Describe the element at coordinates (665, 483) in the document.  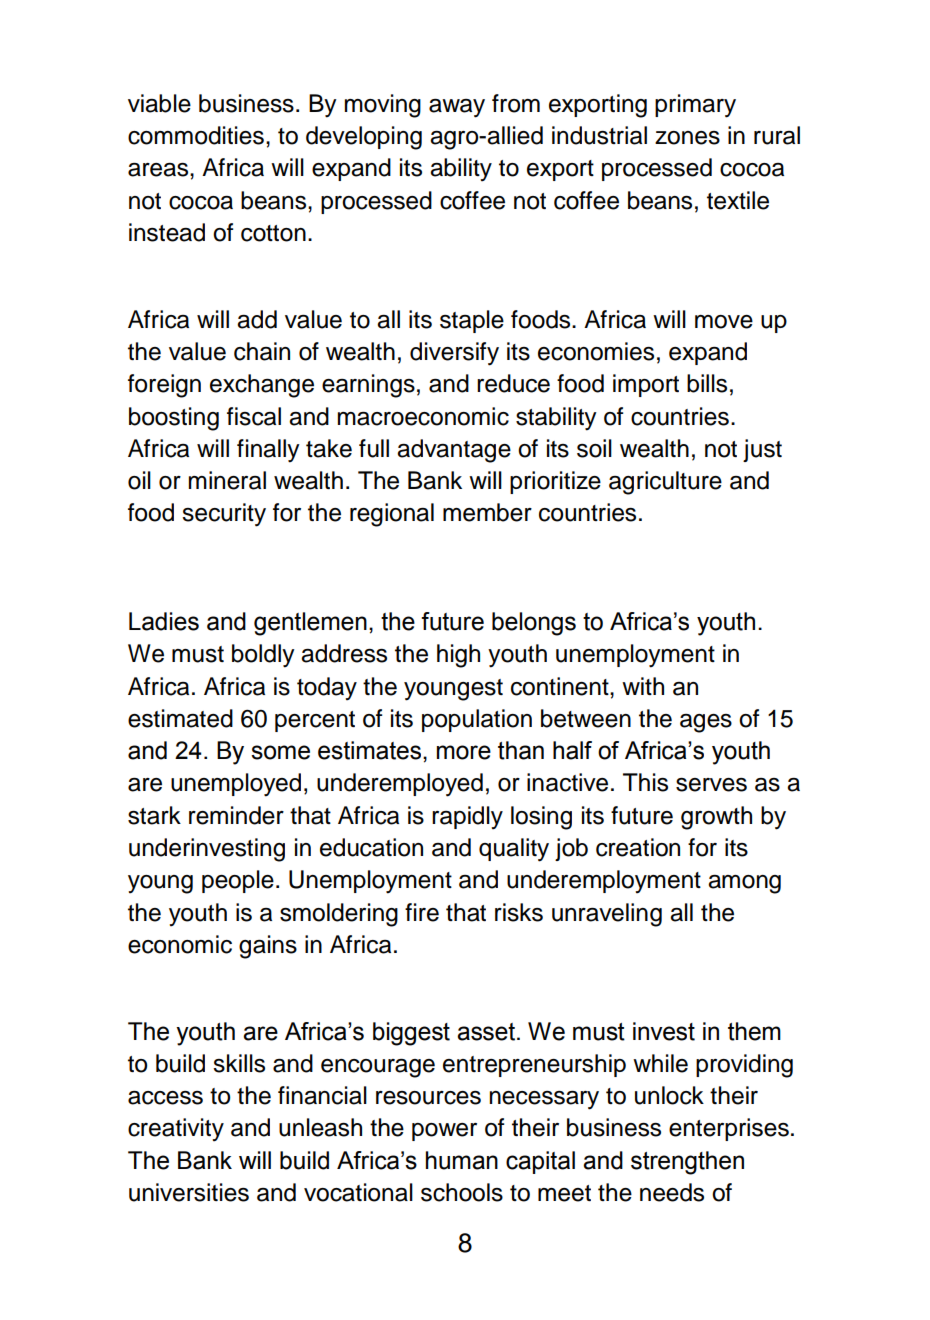
I see `agriculture` at that location.
